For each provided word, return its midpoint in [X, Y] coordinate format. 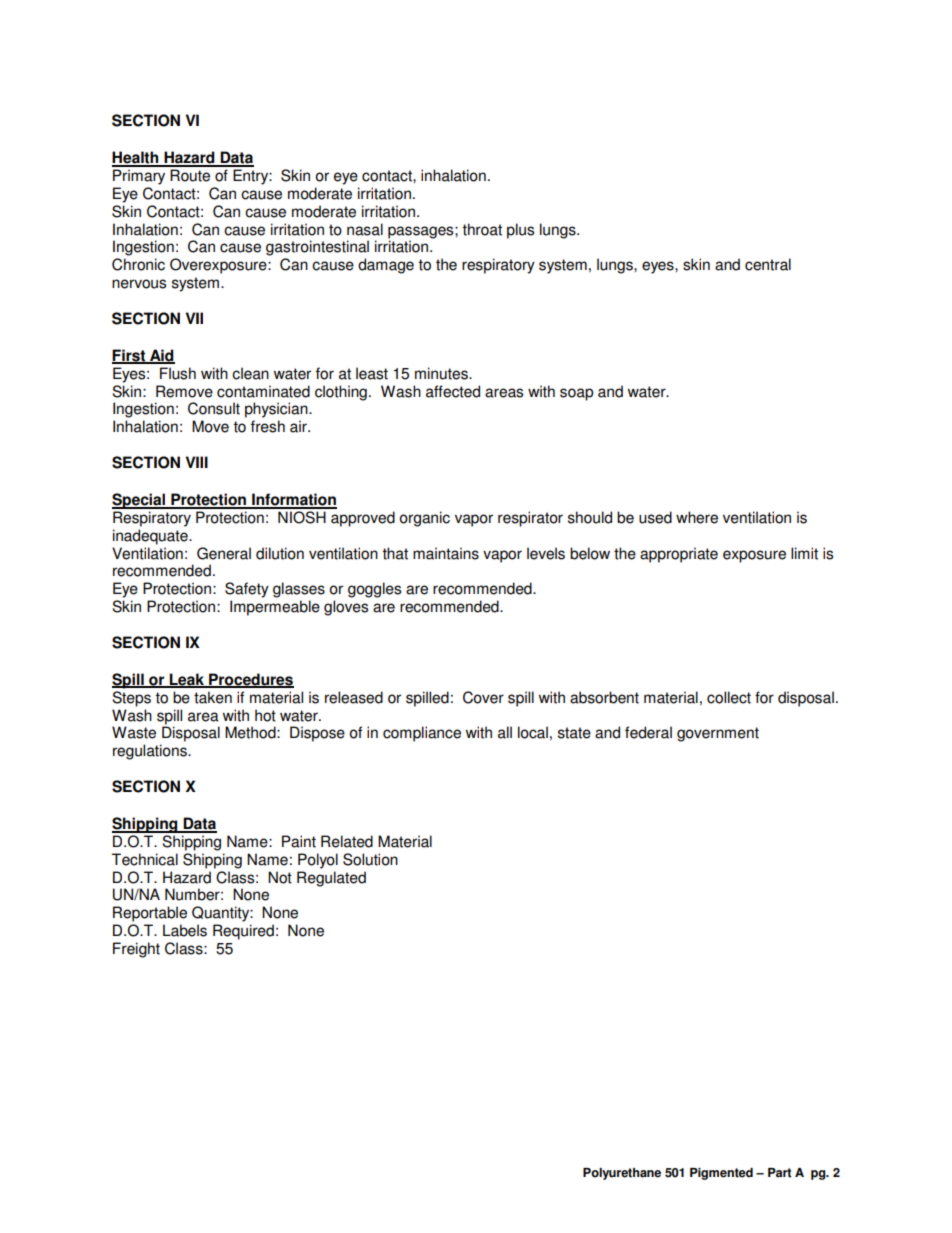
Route [190, 175]
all [505, 732]
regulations [151, 752]
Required [243, 932]
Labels [185, 930]
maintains [446, 553]
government [718, 734]
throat [482, 229]
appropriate [679, 555]
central [768, 264]
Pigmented [721, 1174]
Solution [370, 859]
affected [453, 391]
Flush [178, 373]
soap [576, 394]
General [224, 553]
